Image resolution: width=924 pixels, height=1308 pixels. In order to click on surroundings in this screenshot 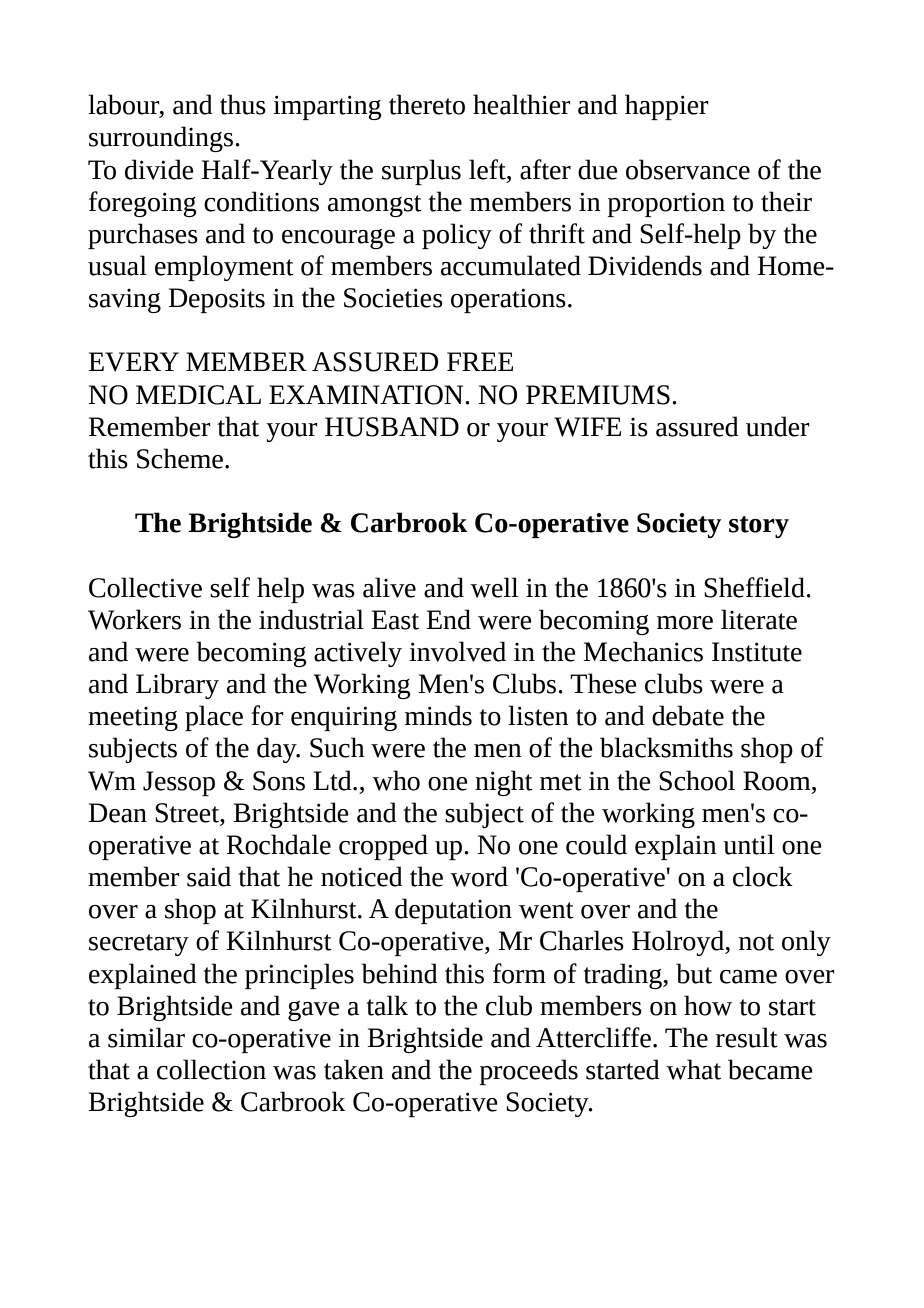, I will do `click(161, 139)`.
